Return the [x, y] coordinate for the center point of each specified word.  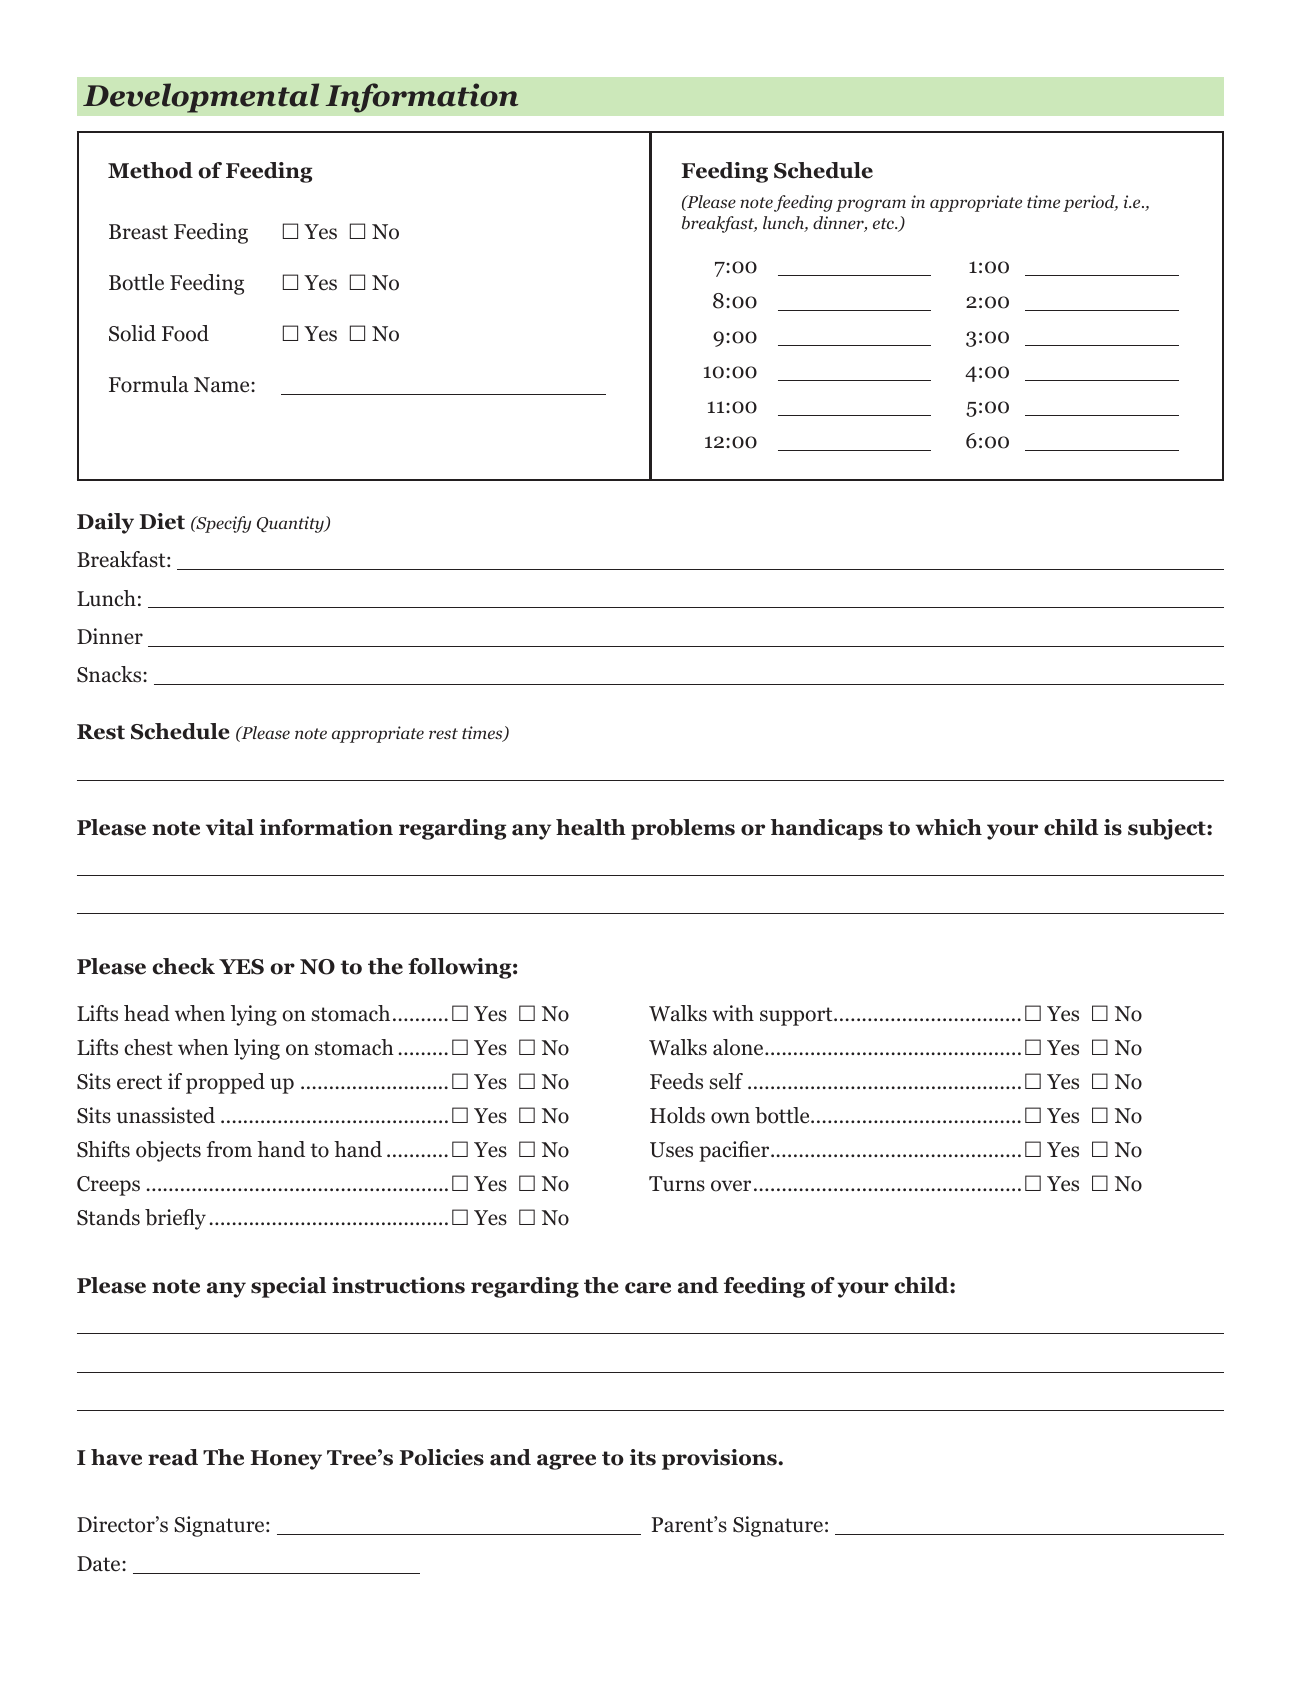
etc [884, 223]
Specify [222, 524]
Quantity [291, 524]
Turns [677, 1184]
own [730, 1118]
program [871, 205]
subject [1168, 829]
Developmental [201, 98]
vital [230, 827]
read [173, 1457]
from [229, 1149]
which [949, 827]
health [591, 827]
